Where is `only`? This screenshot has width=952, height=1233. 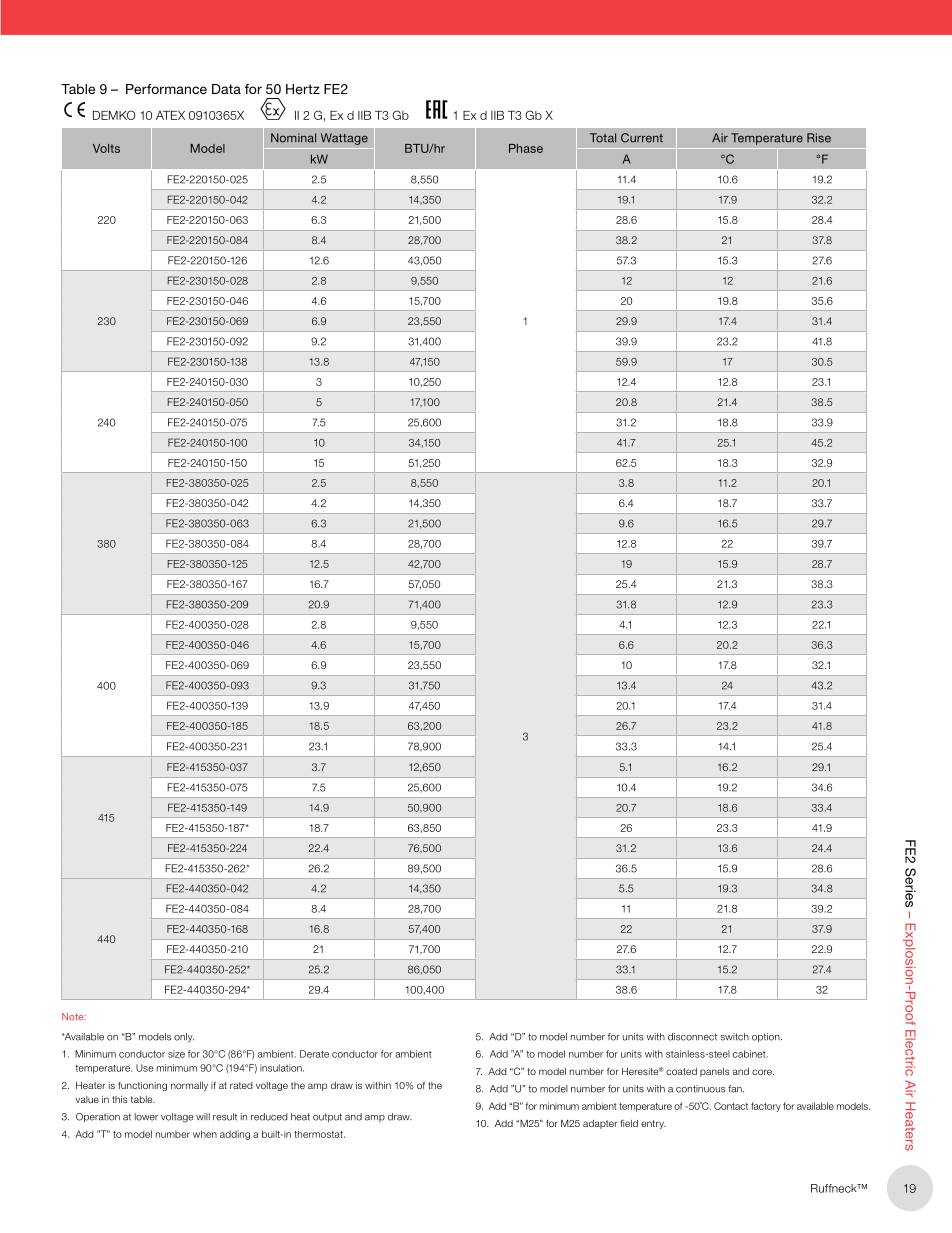
only is located at coordinates (184, 1037).
